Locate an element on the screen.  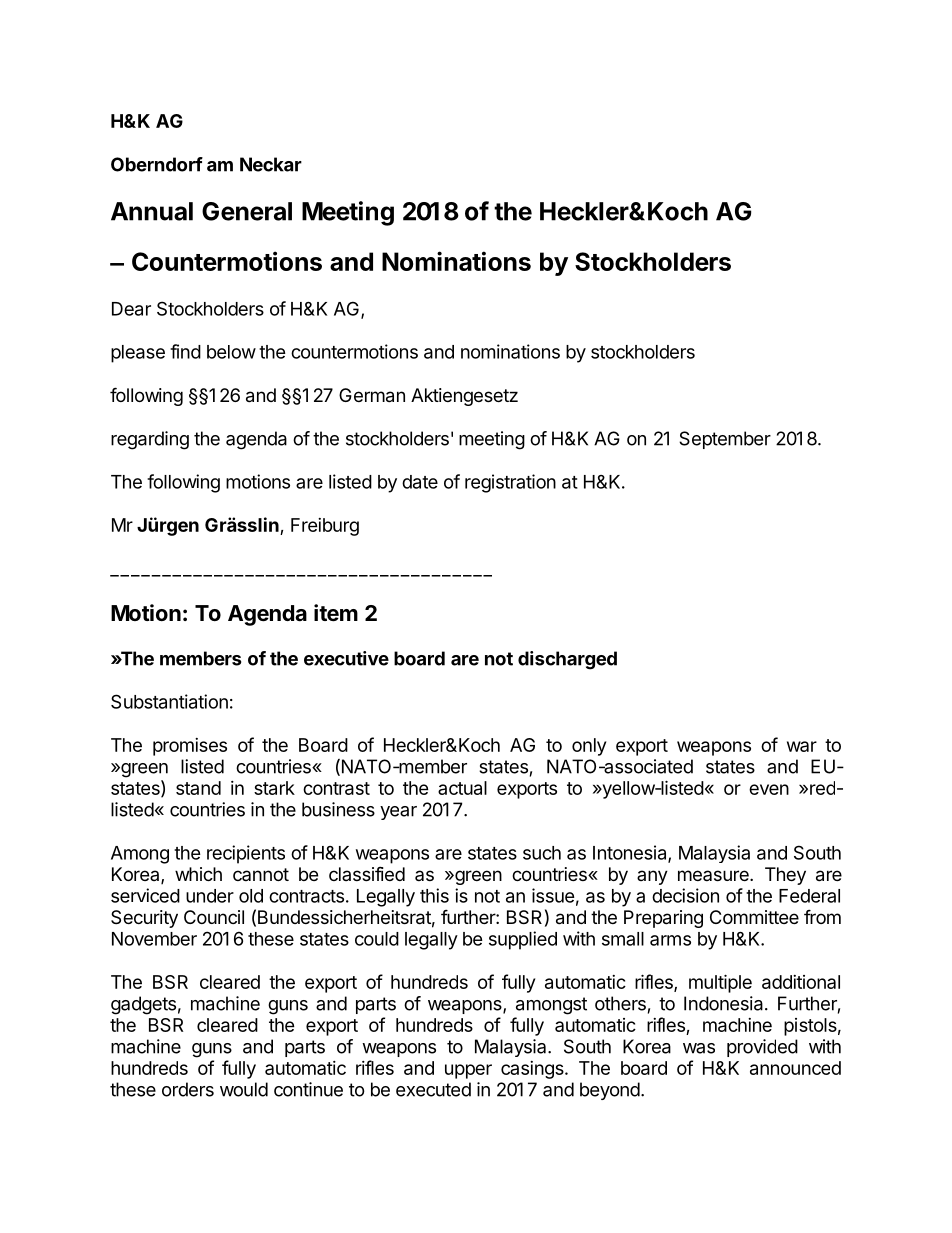
promises is located at coordinates (190, 747).
